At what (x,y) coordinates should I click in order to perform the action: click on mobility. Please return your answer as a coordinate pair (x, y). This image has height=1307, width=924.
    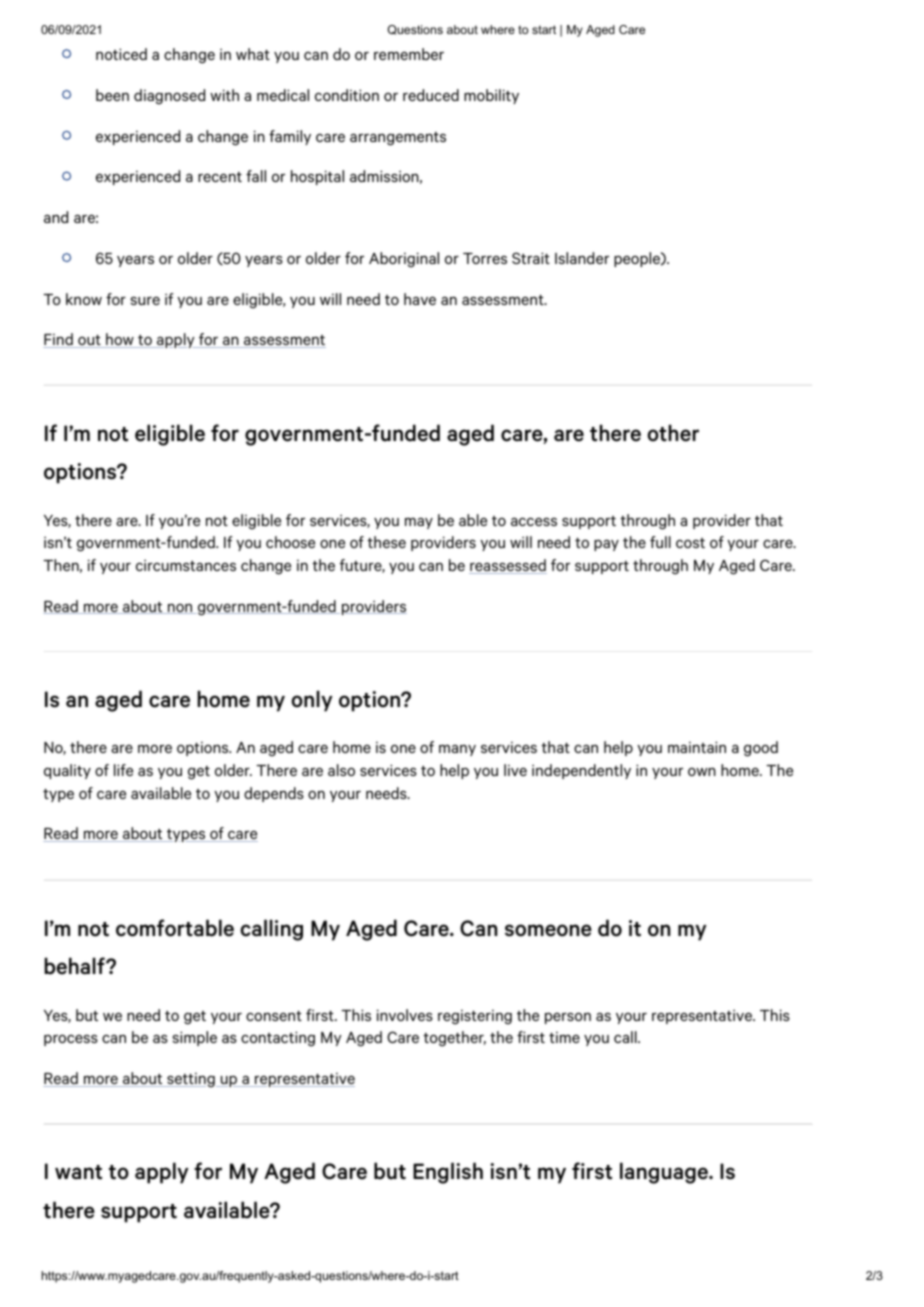
    Looking at the image, I should click on (491, 96).
